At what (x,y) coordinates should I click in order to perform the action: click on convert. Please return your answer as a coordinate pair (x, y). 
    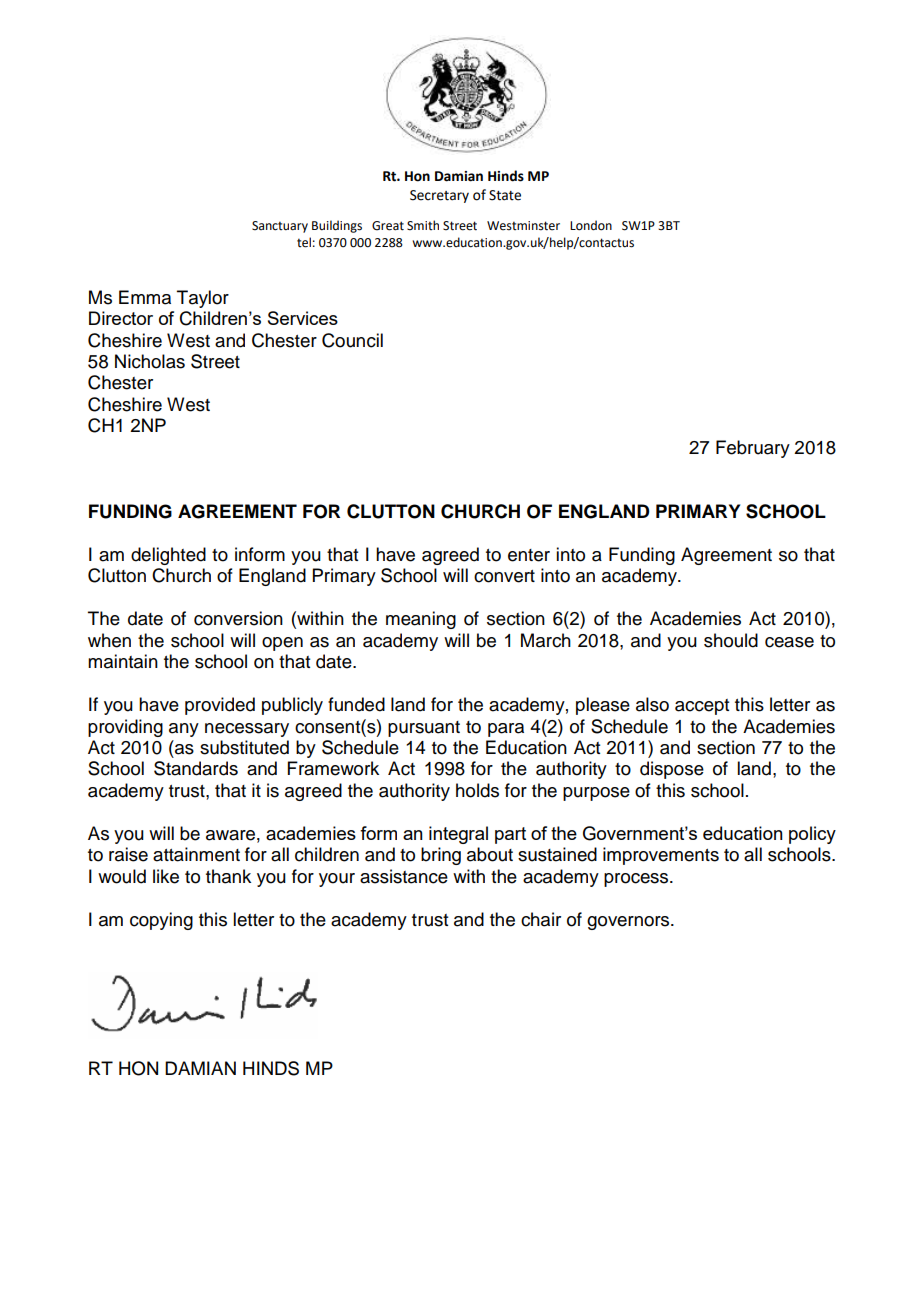
    Looking at the image, I should click on (504, 576).
